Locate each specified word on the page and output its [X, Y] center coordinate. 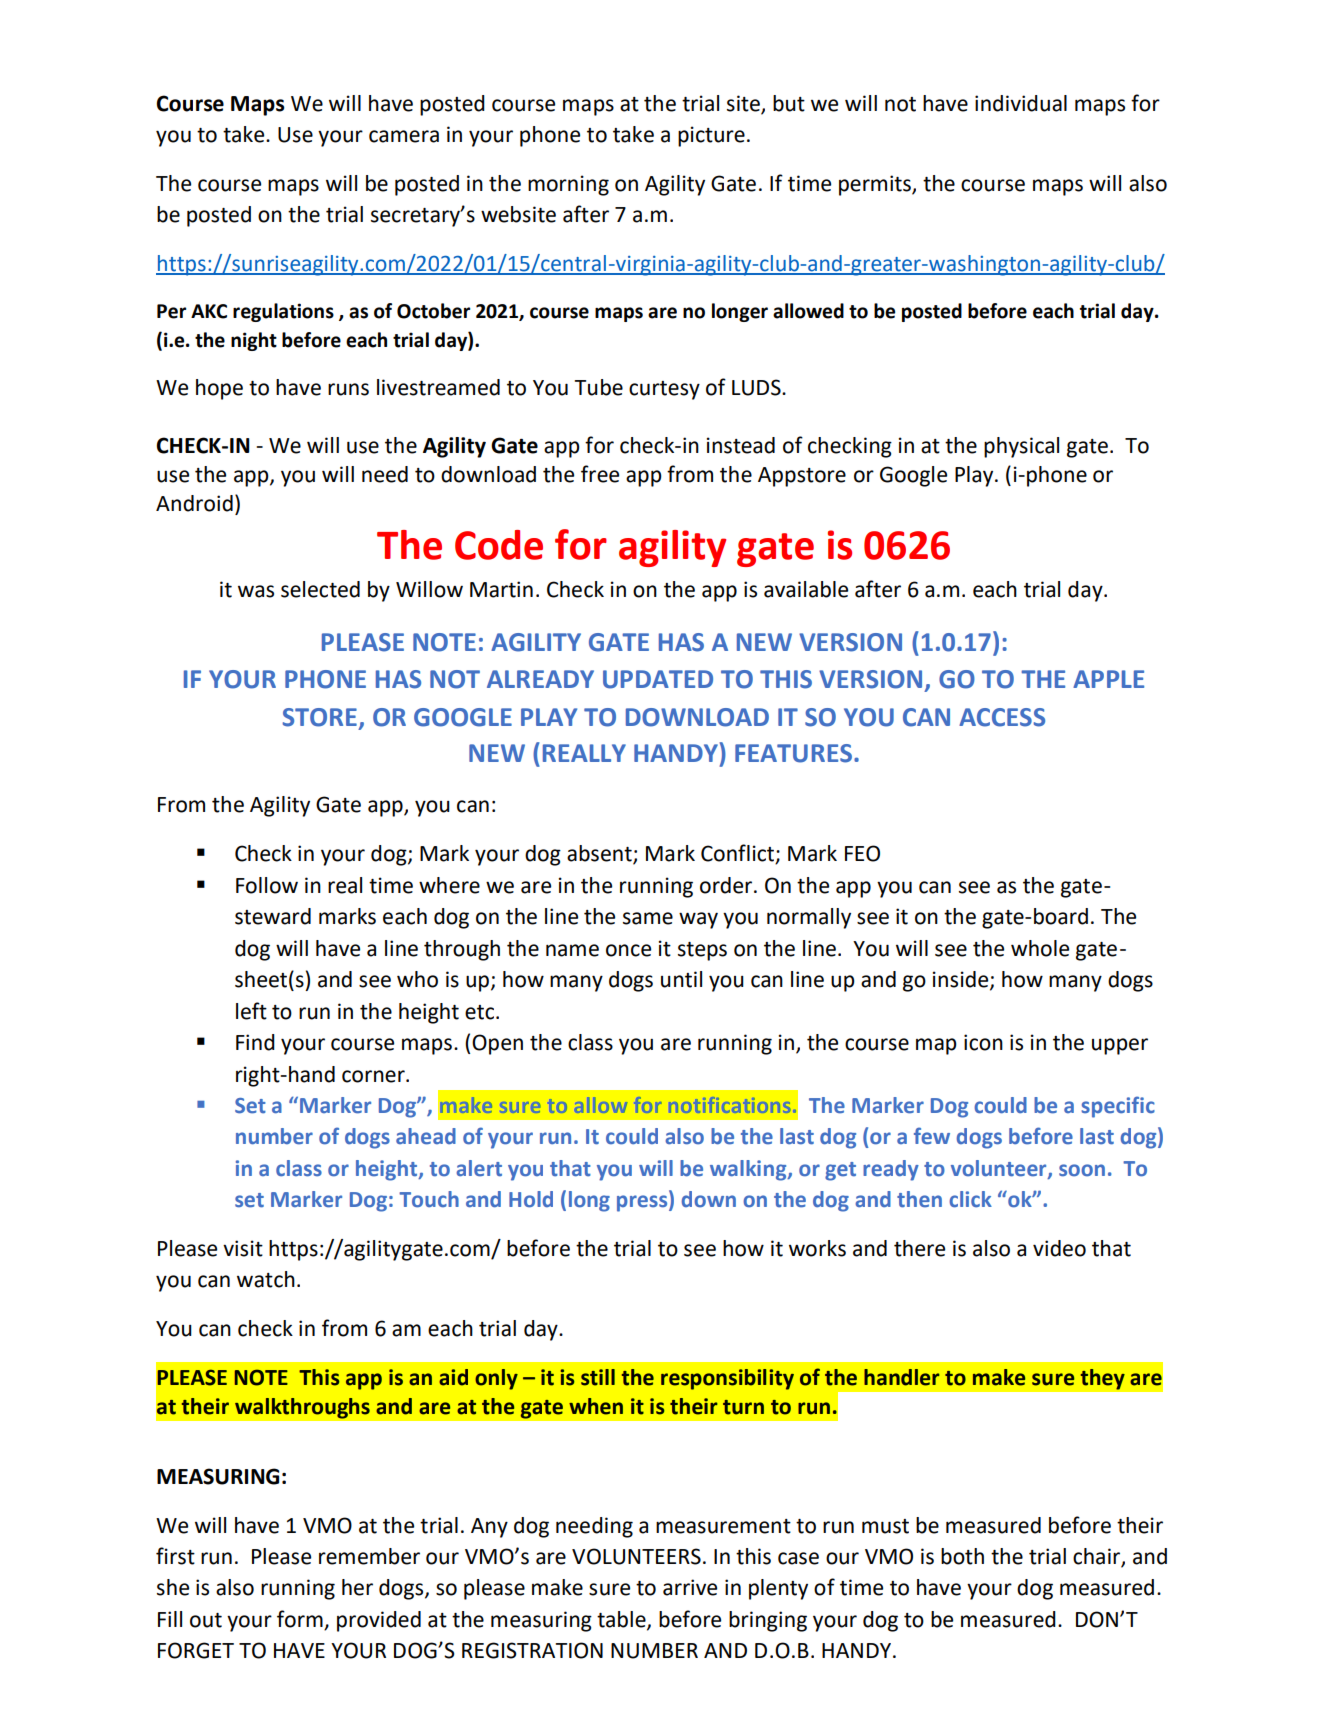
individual [1021, 103]
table [622, 1620]
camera [404, 136]
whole [1040, 948]
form [301, 1620]
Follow [267, 885]
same [648, 918]
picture [711, 136]
